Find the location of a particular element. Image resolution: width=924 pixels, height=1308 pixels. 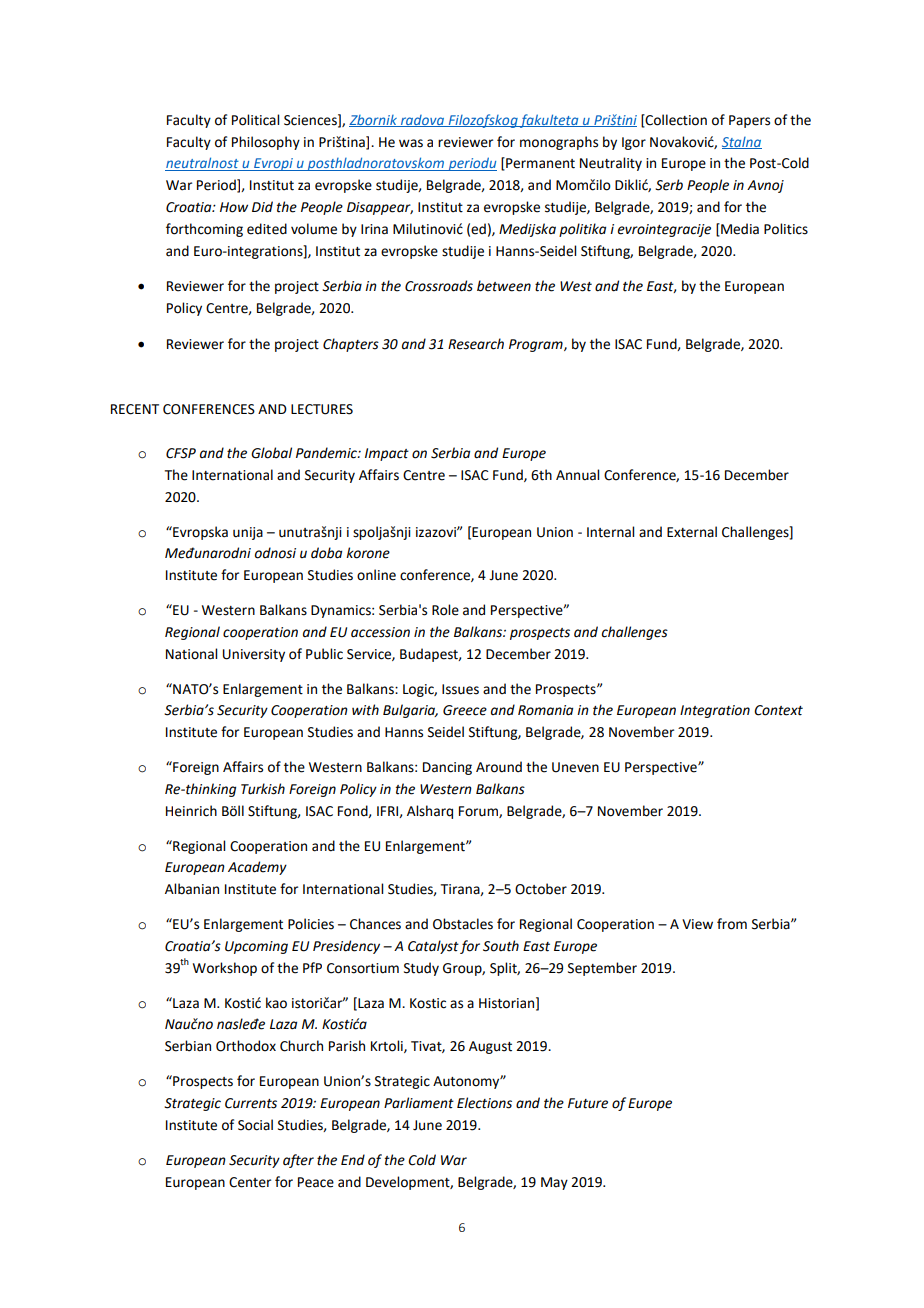

Context is located at coordinates (778, 710).
